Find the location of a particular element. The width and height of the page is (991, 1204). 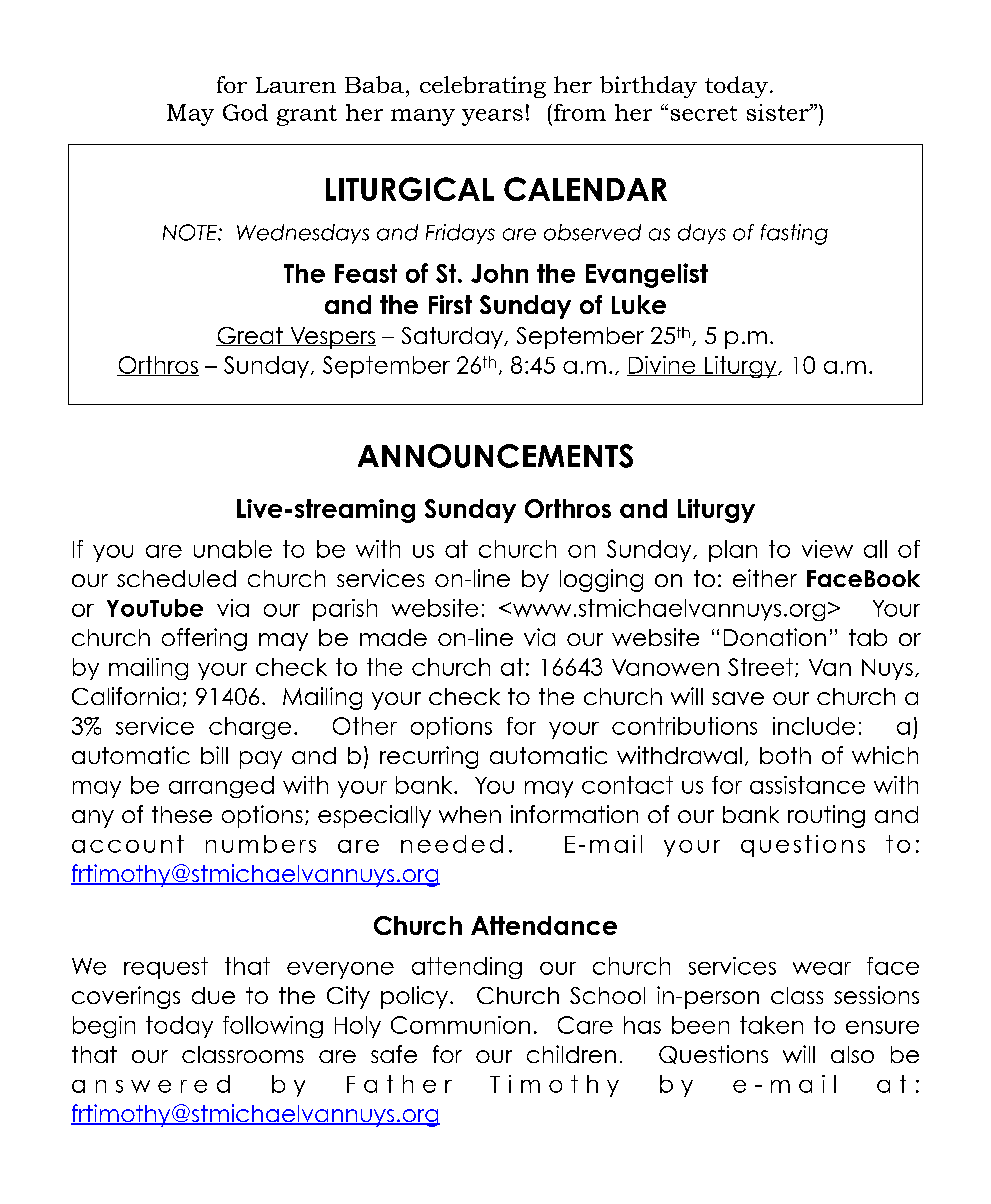

due is located at coordinates (213, 995).
